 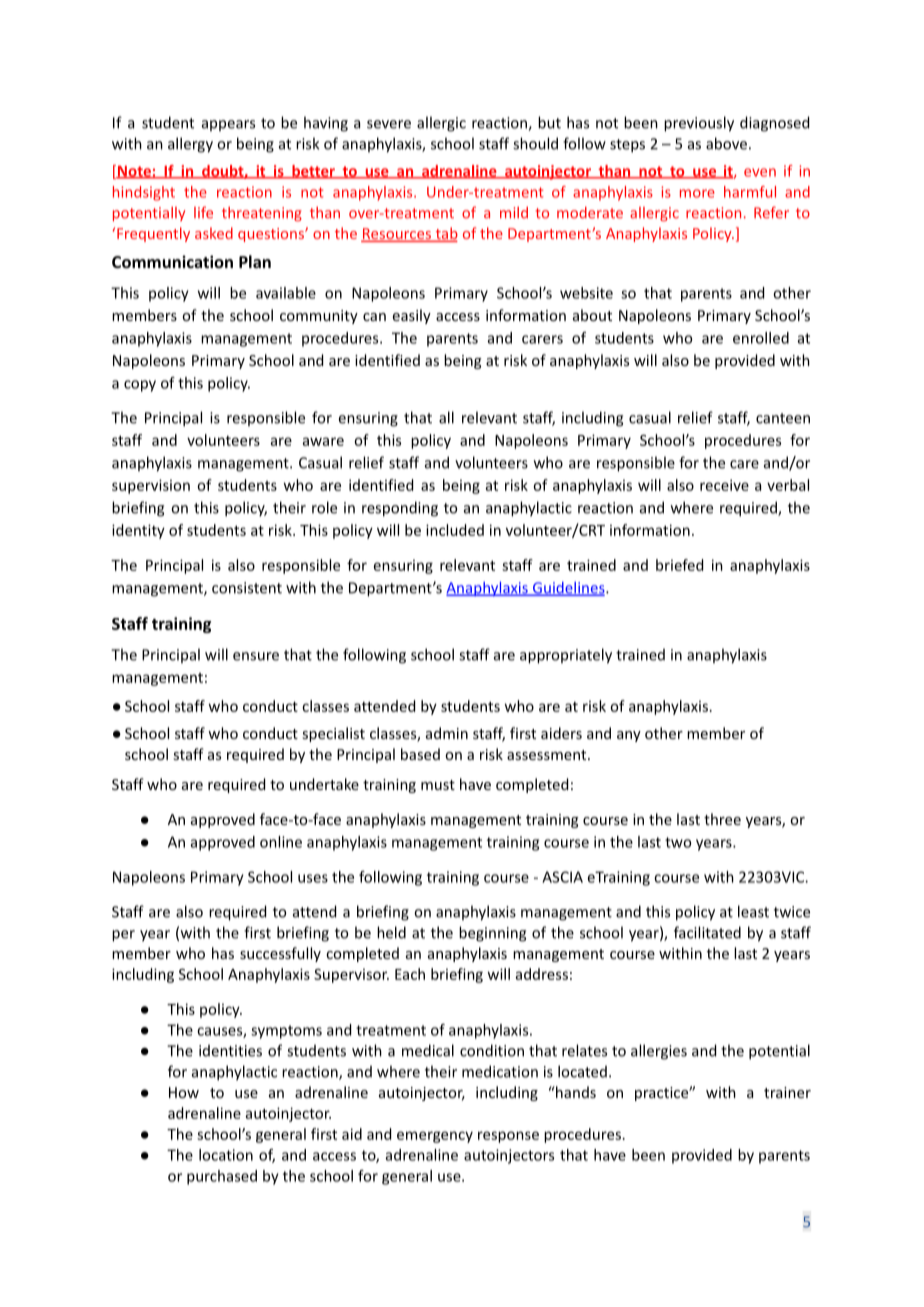 I want to click on above, so click(x=726, y=143).
